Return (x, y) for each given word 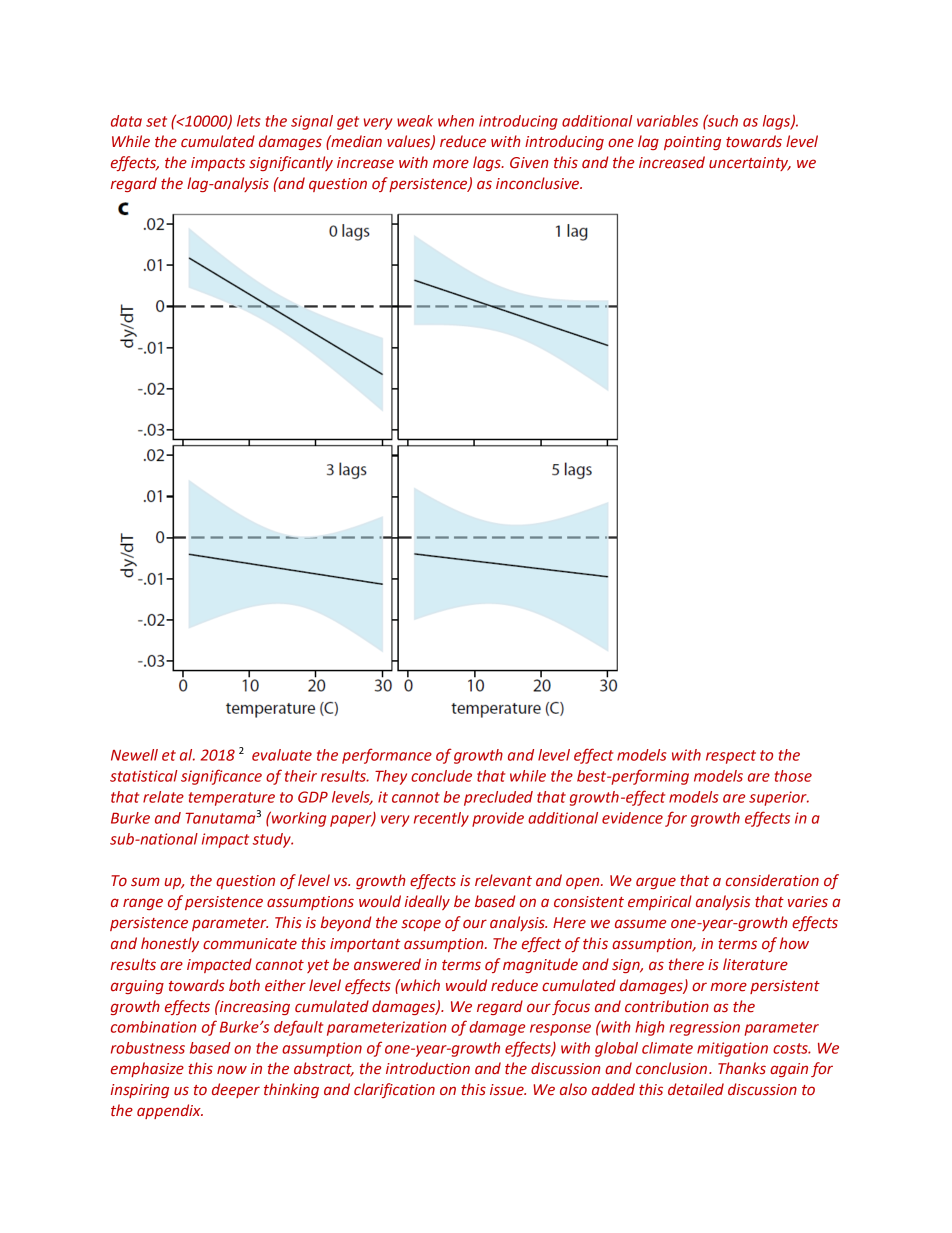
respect (731, 757)
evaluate (282, 755)
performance (387, 756)
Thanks (742, 1068)
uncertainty (750, 164)
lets (249, 121)
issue (508, 1090)
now (232, 1069)
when (456, 121)
